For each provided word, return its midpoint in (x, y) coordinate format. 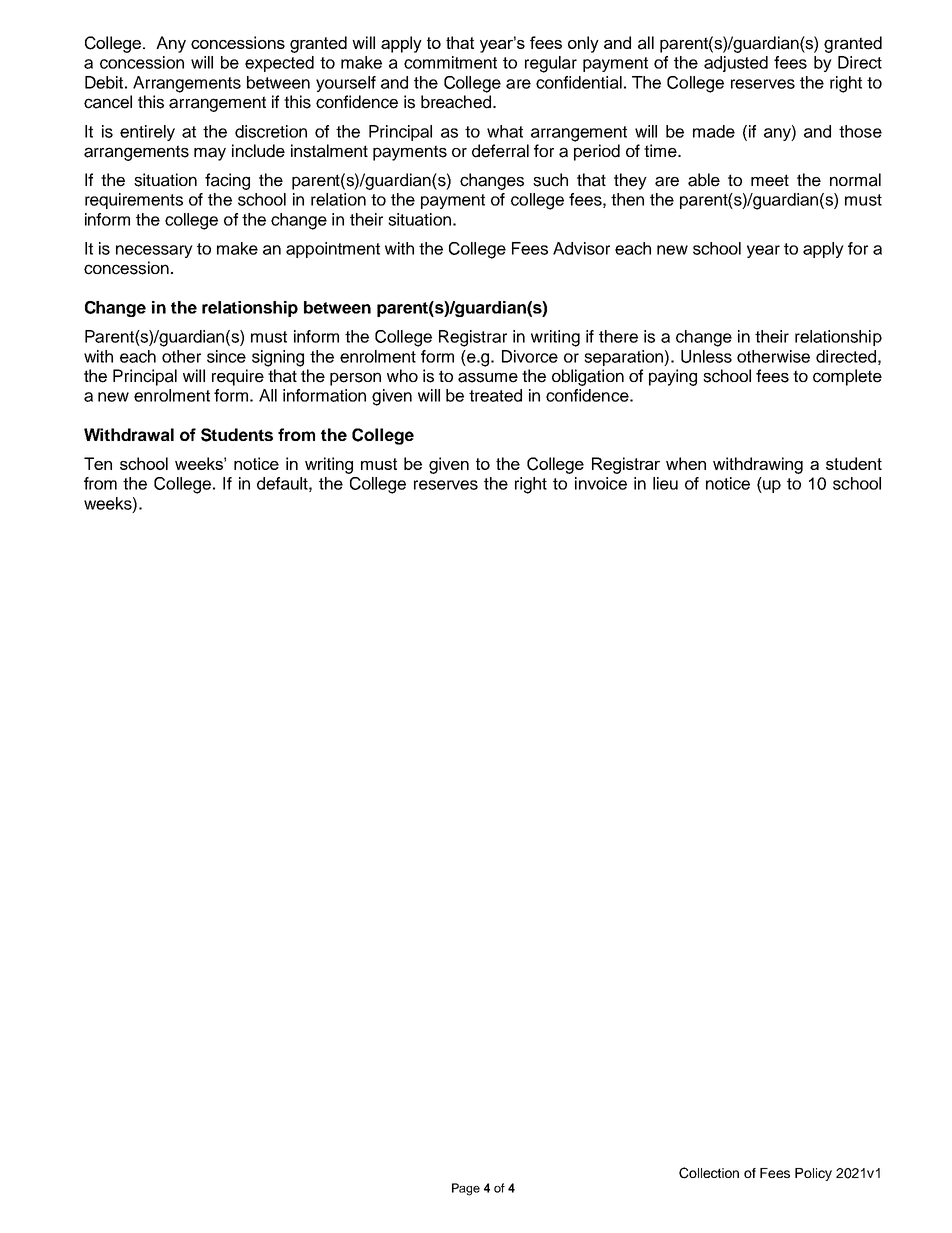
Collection (709, 1173)
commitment (450, 62)
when (686, 463)
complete (847, 377)
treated (495, 395)
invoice (601, 483)
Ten (98, 463)
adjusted (736, 64)
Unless (706, 356)
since (226, 356)
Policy (813, 1174)
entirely (147, 133)
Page (466, 1189)
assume (488, 377)
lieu (665, 483)
